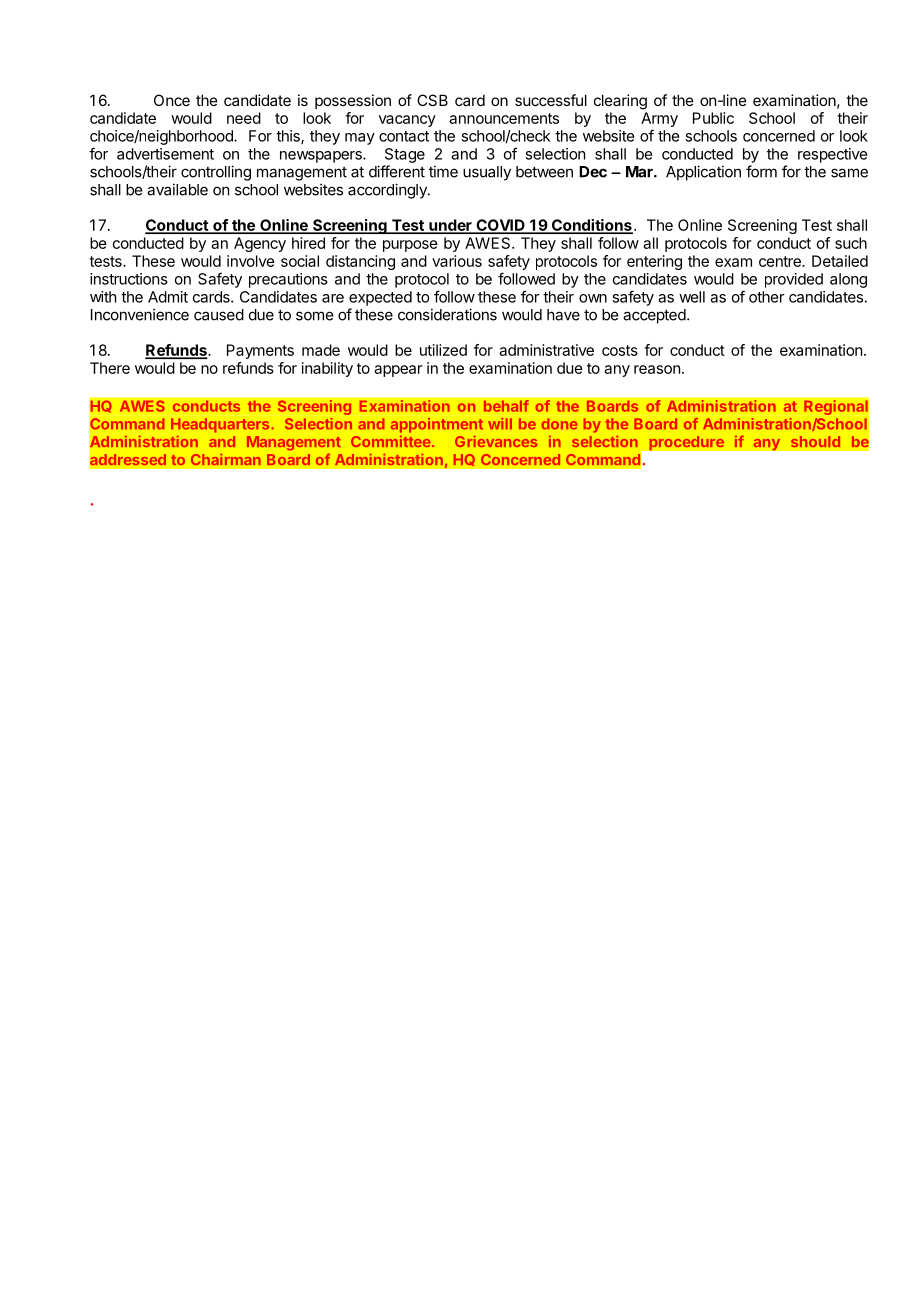 This screenshot has width=924, height=1307. Describe the element at coordinates (504, 118) in the screenshot. I see `announcements` at that location.
